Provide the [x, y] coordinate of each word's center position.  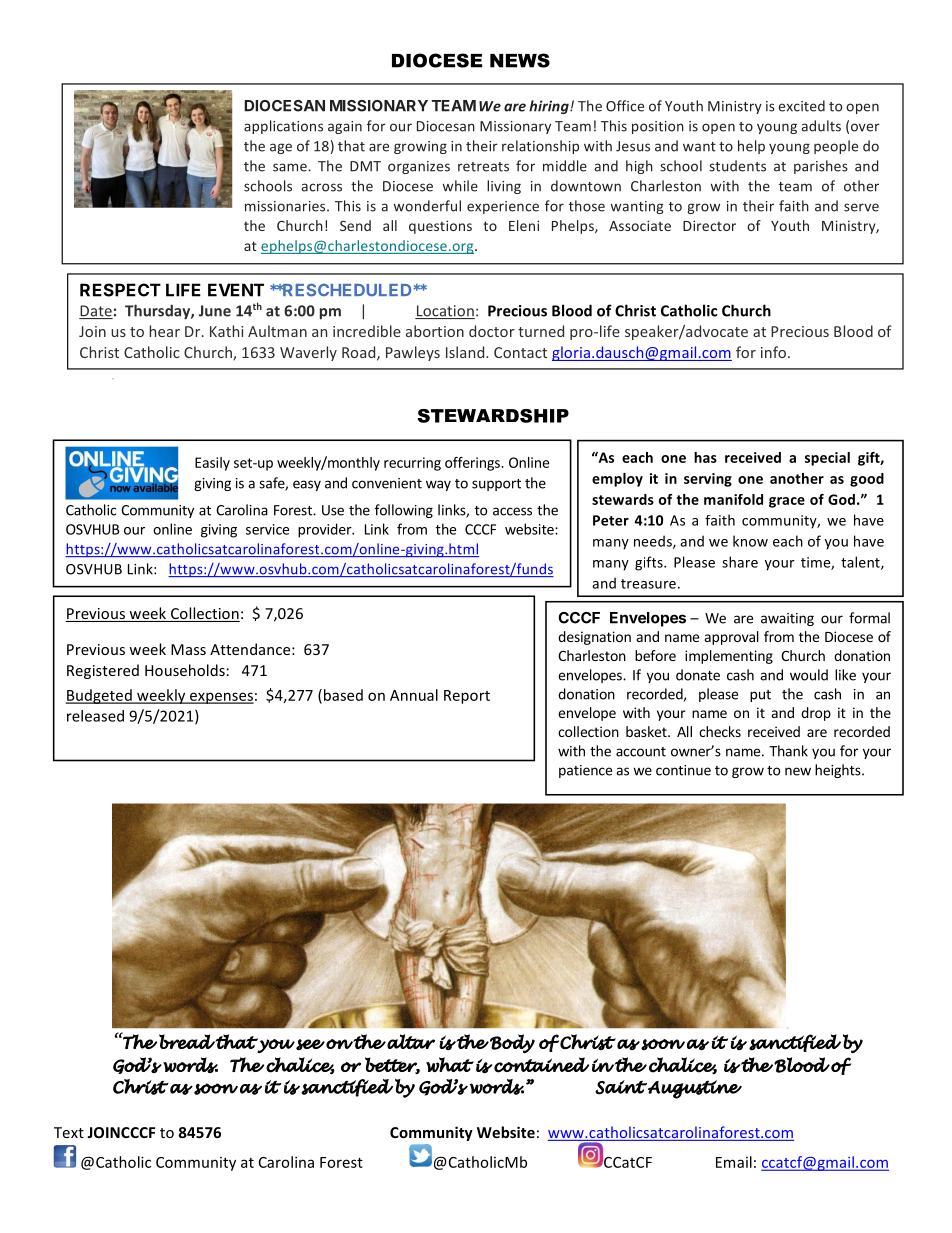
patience [585, 771]
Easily [212, 464]
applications [283, 127]
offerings [473, 464]
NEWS [520, 60]
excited [801, 106]
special [827, 459]
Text [69, 1132]
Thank [788, 751]
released [95, 716]
